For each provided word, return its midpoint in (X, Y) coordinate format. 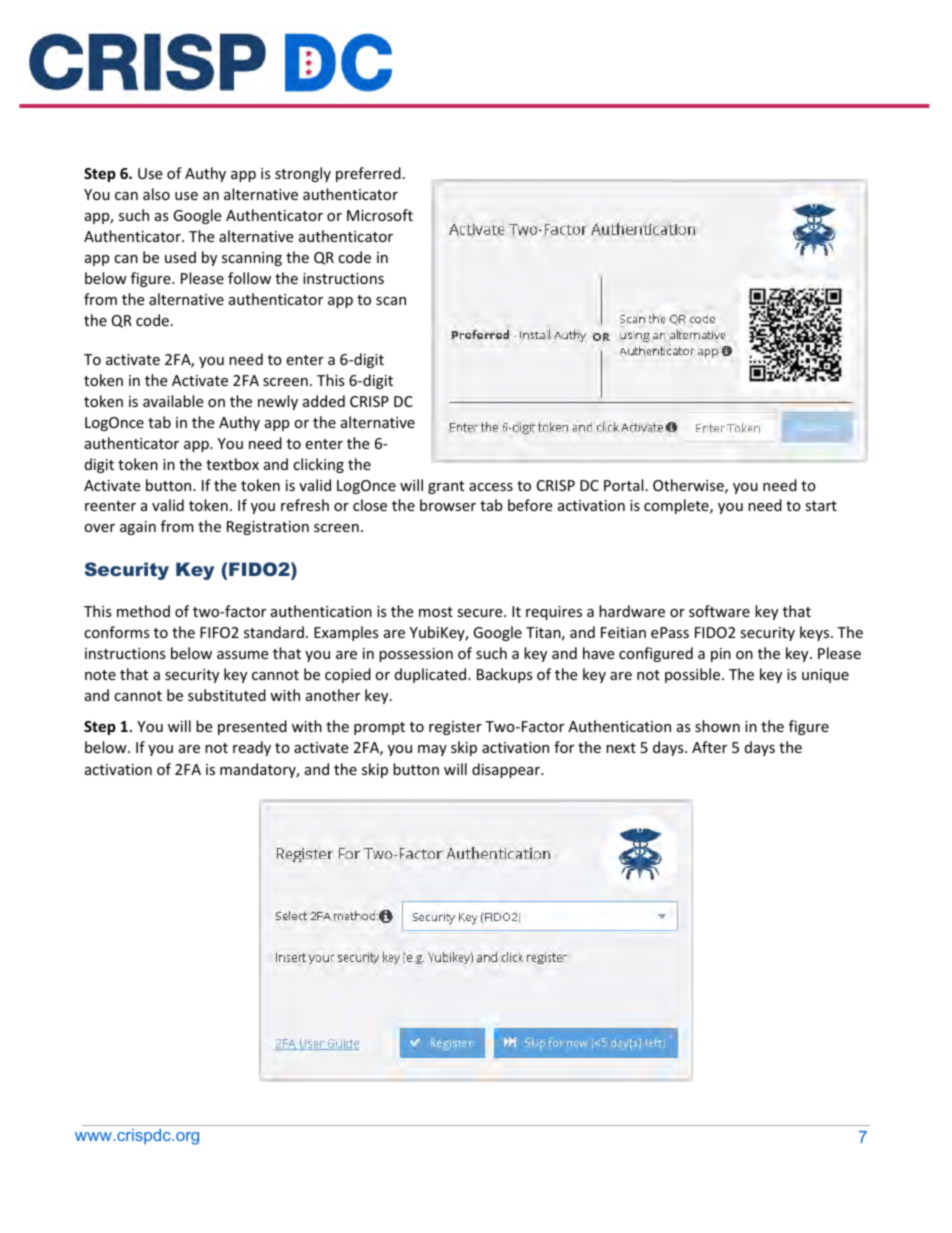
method (143, 611)
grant (446, 487)
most (436, 612)
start (821, 506)
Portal (623, 485)
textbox (232, 464)
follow (249, 278)
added (324, 401)
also (156, 194)
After (709, 747)
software (719, 611)
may (432, 750)
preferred (368, 174)
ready (252, 748)
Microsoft (380, 215)
